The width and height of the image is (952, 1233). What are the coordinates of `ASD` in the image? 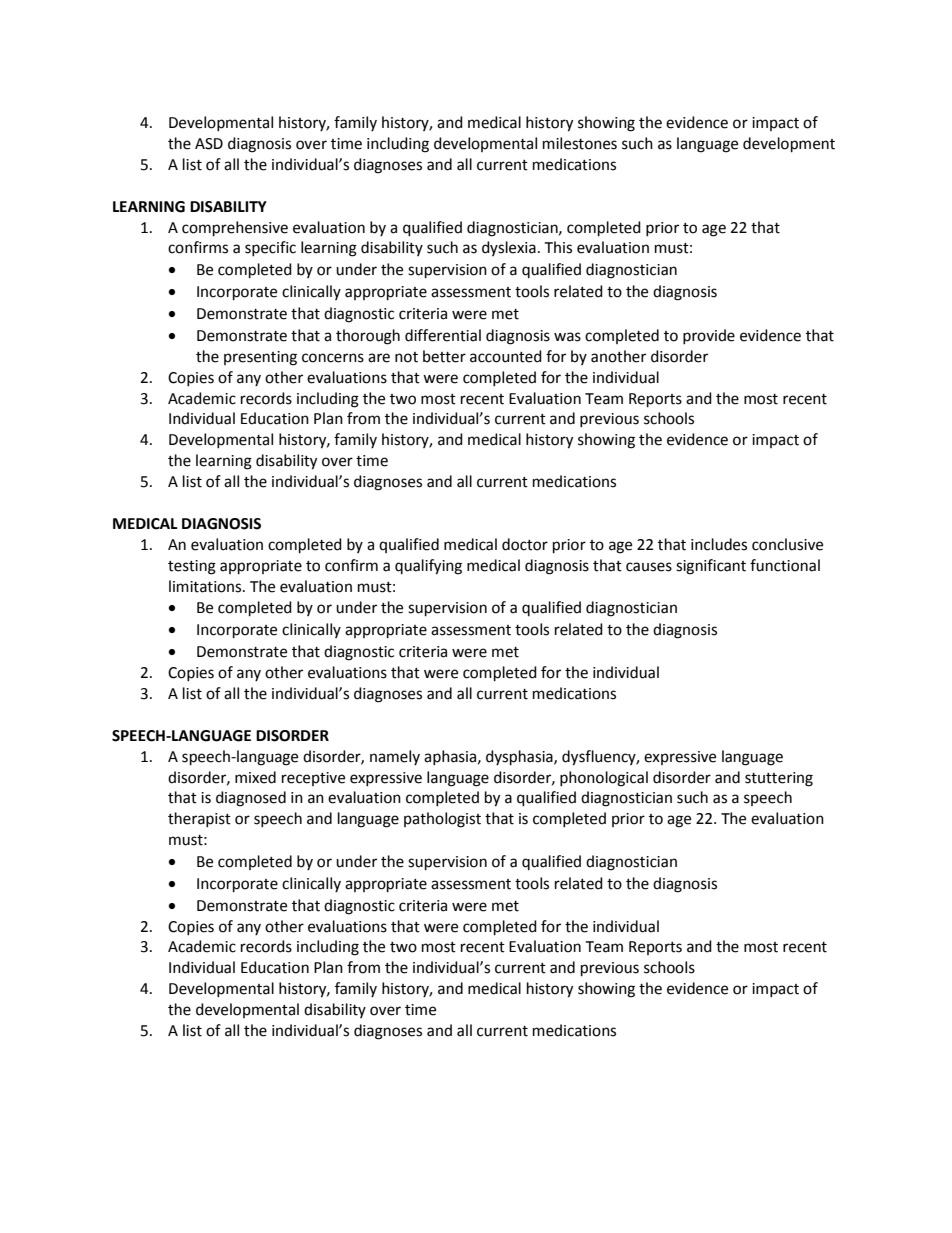 It's located at (209, 144).
